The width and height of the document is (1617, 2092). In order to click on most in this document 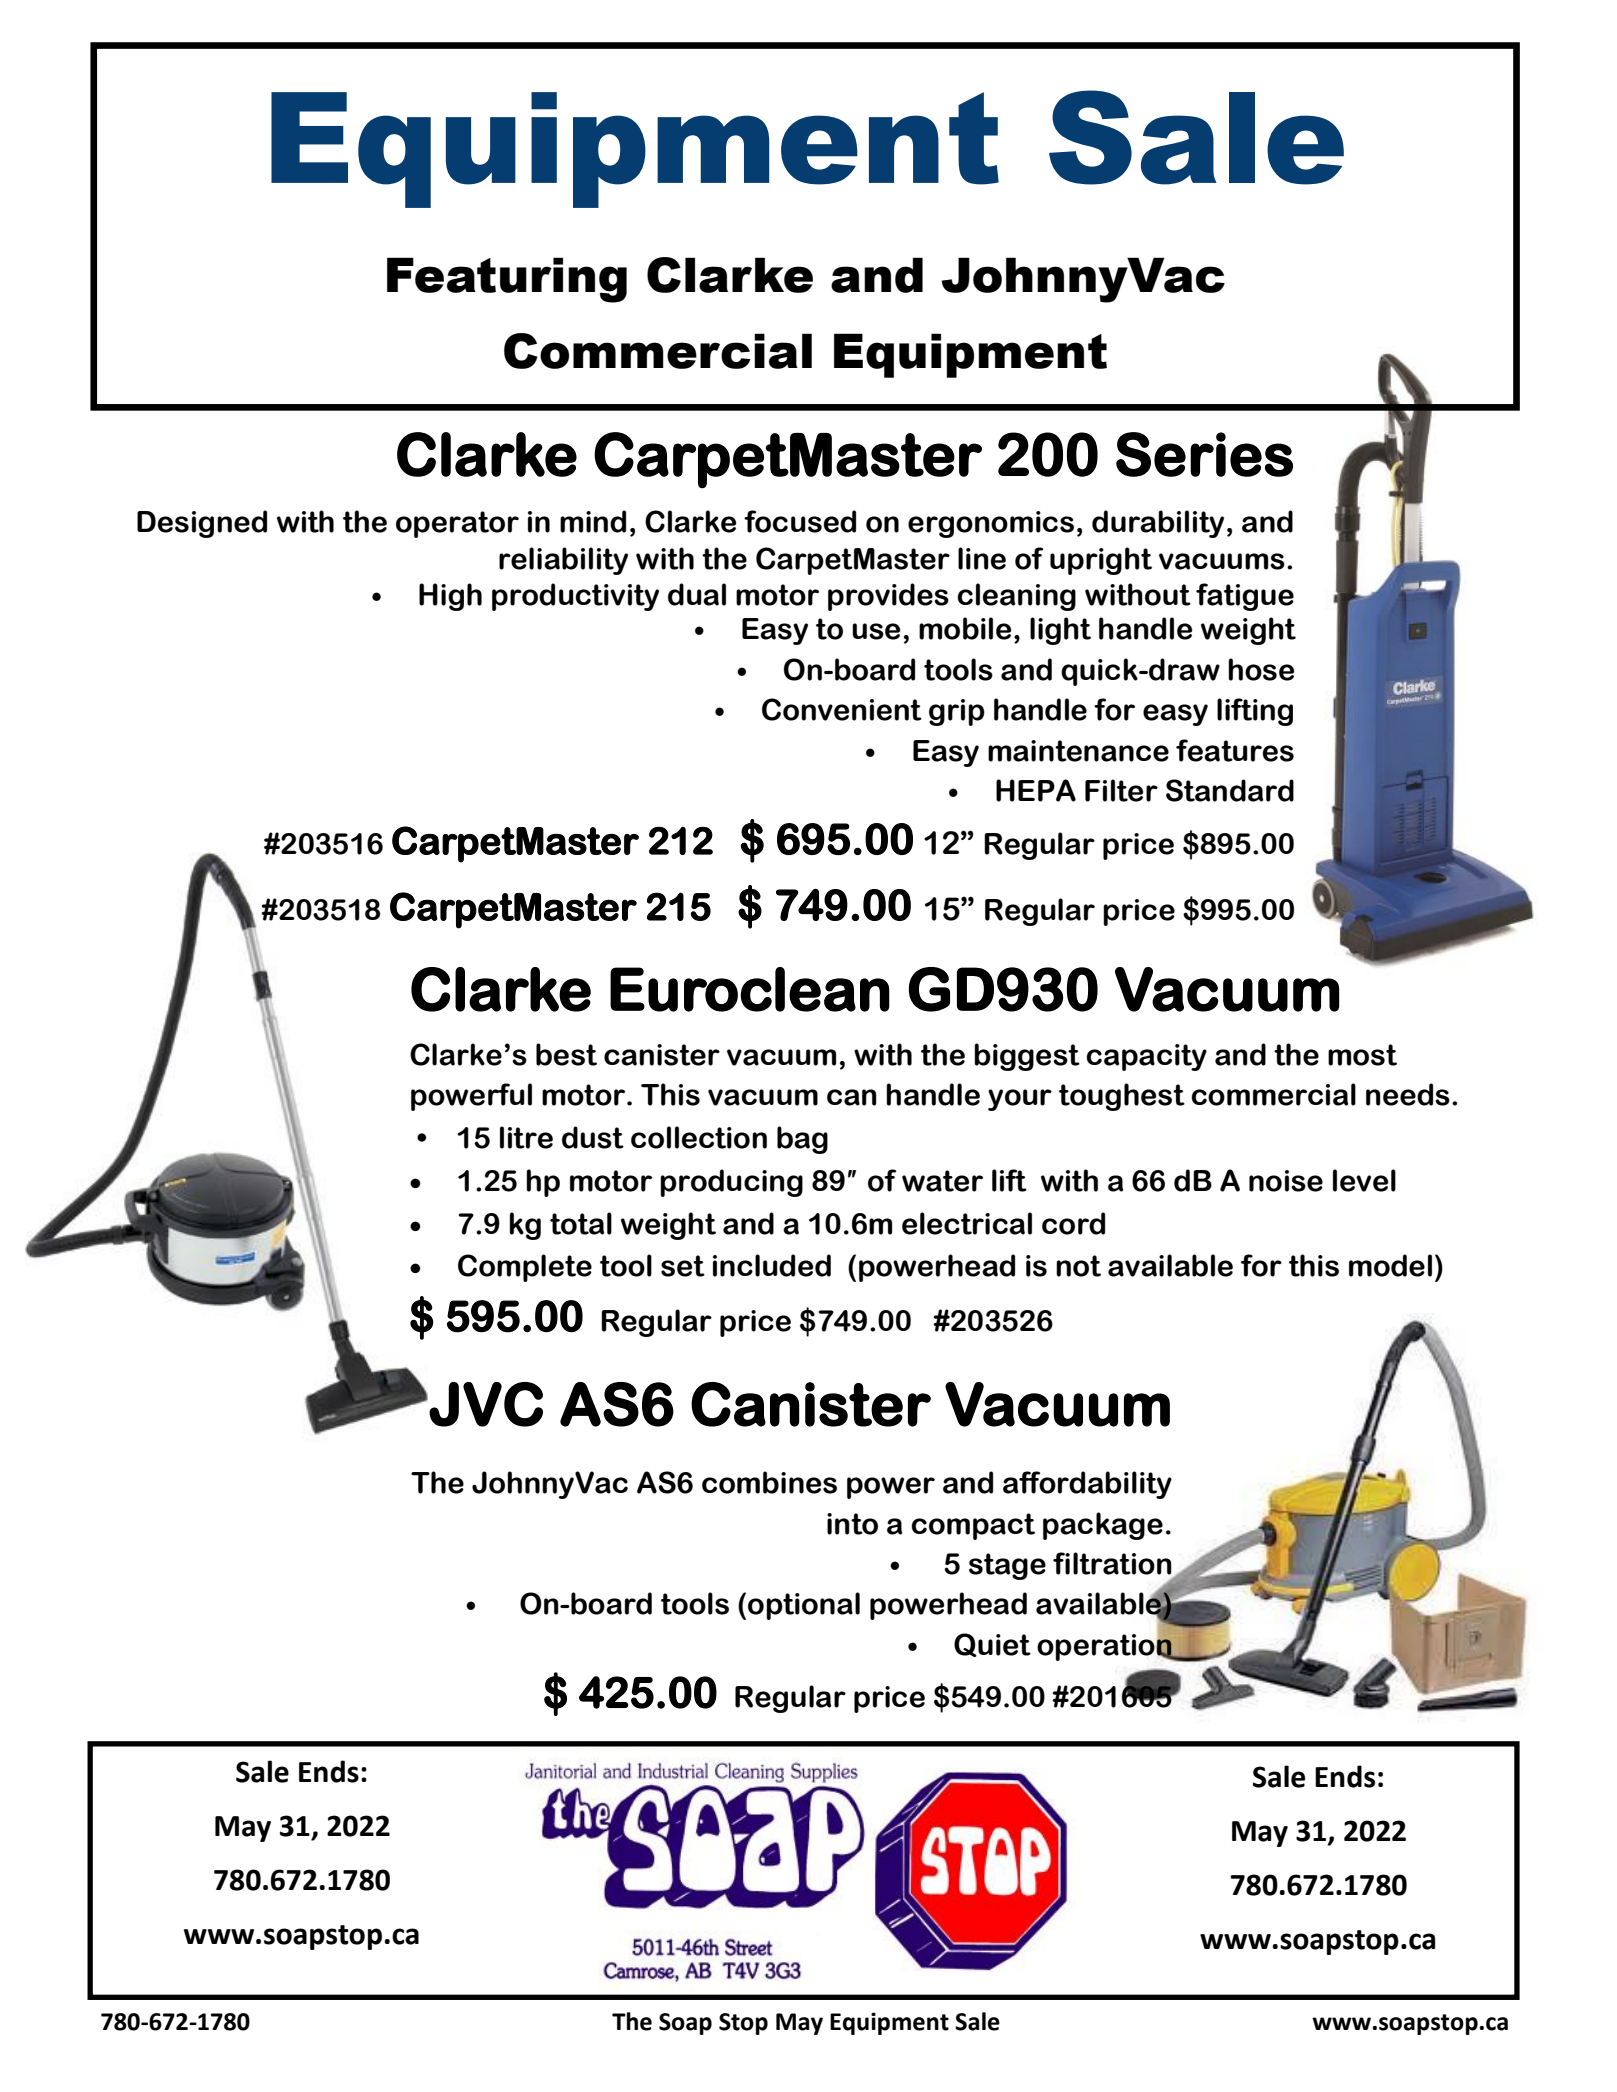, I will do `click(1362, 1055)`.
